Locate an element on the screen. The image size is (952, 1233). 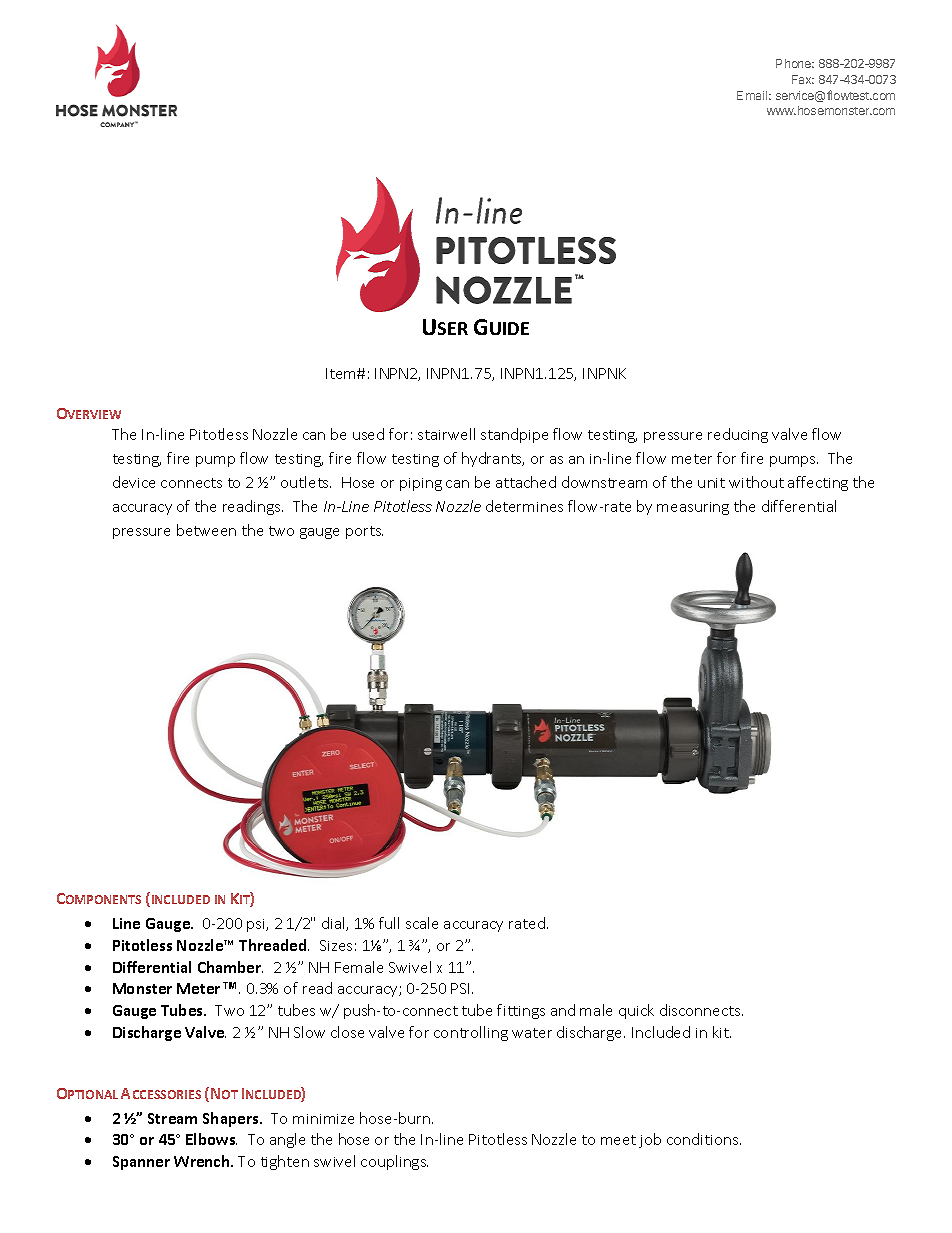
Fax is located at coordinates (803, 79).
